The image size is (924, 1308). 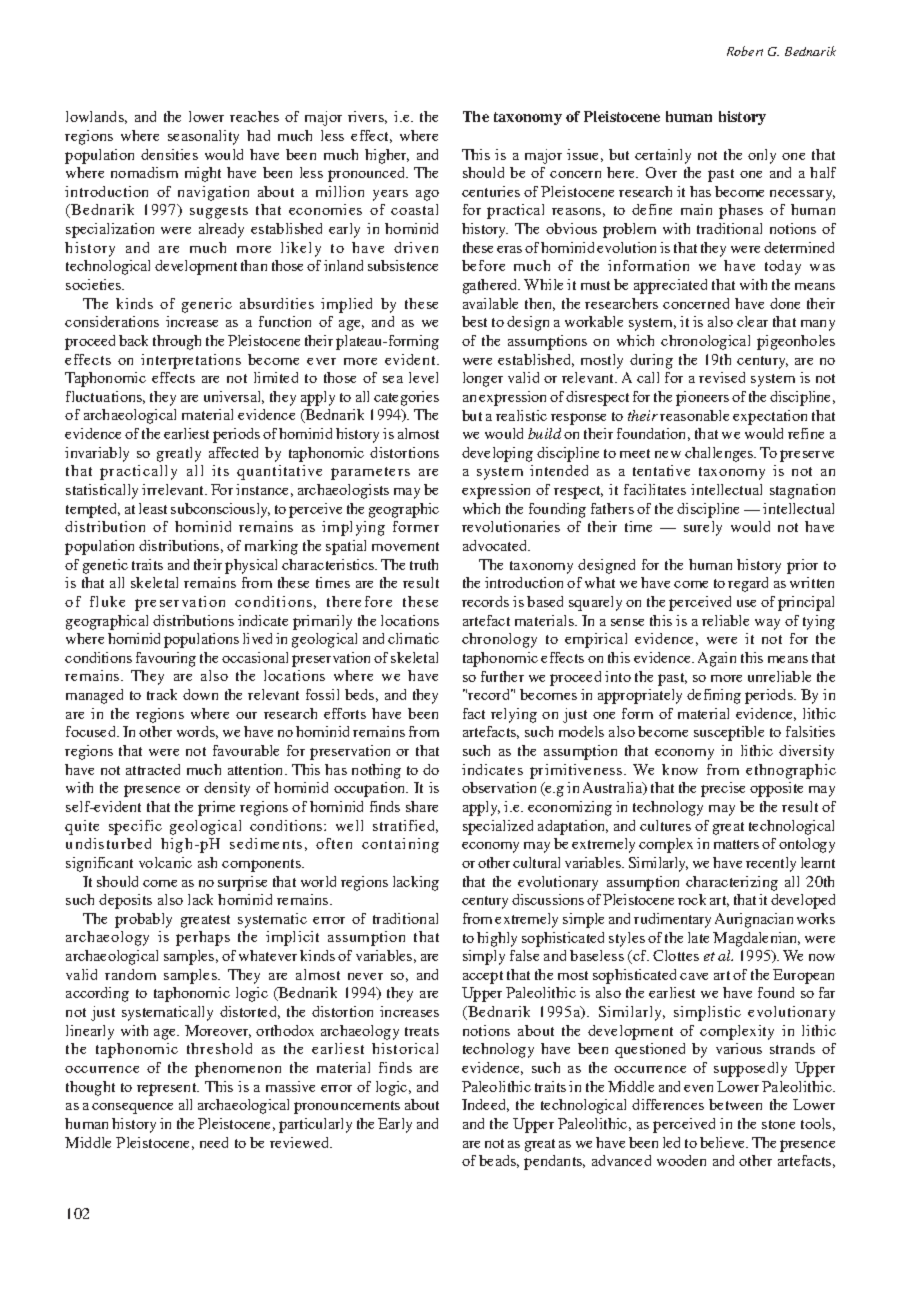 I want to click on precise, so click(x=723, y=789).
